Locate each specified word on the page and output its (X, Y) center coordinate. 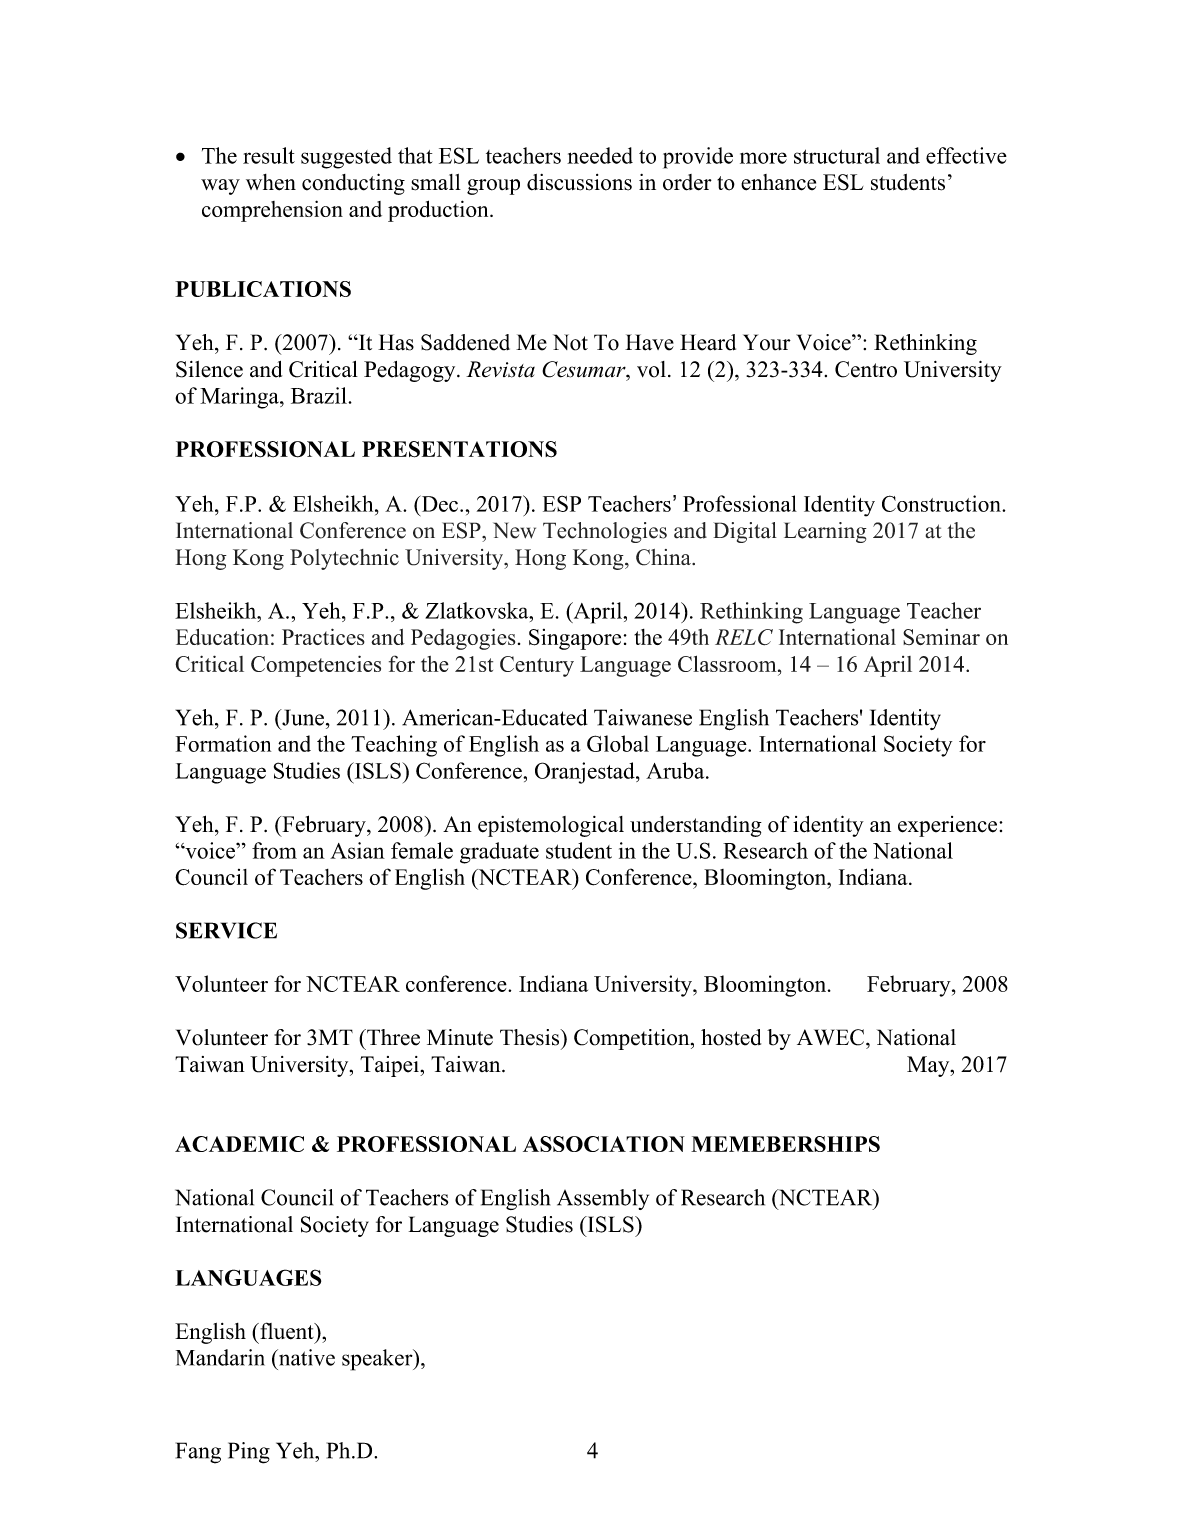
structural (837, 155)
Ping (249, 1453)
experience (947, 826)
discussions (579, 182)
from (274, 850)
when (271, 182)
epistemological (551, 826)
